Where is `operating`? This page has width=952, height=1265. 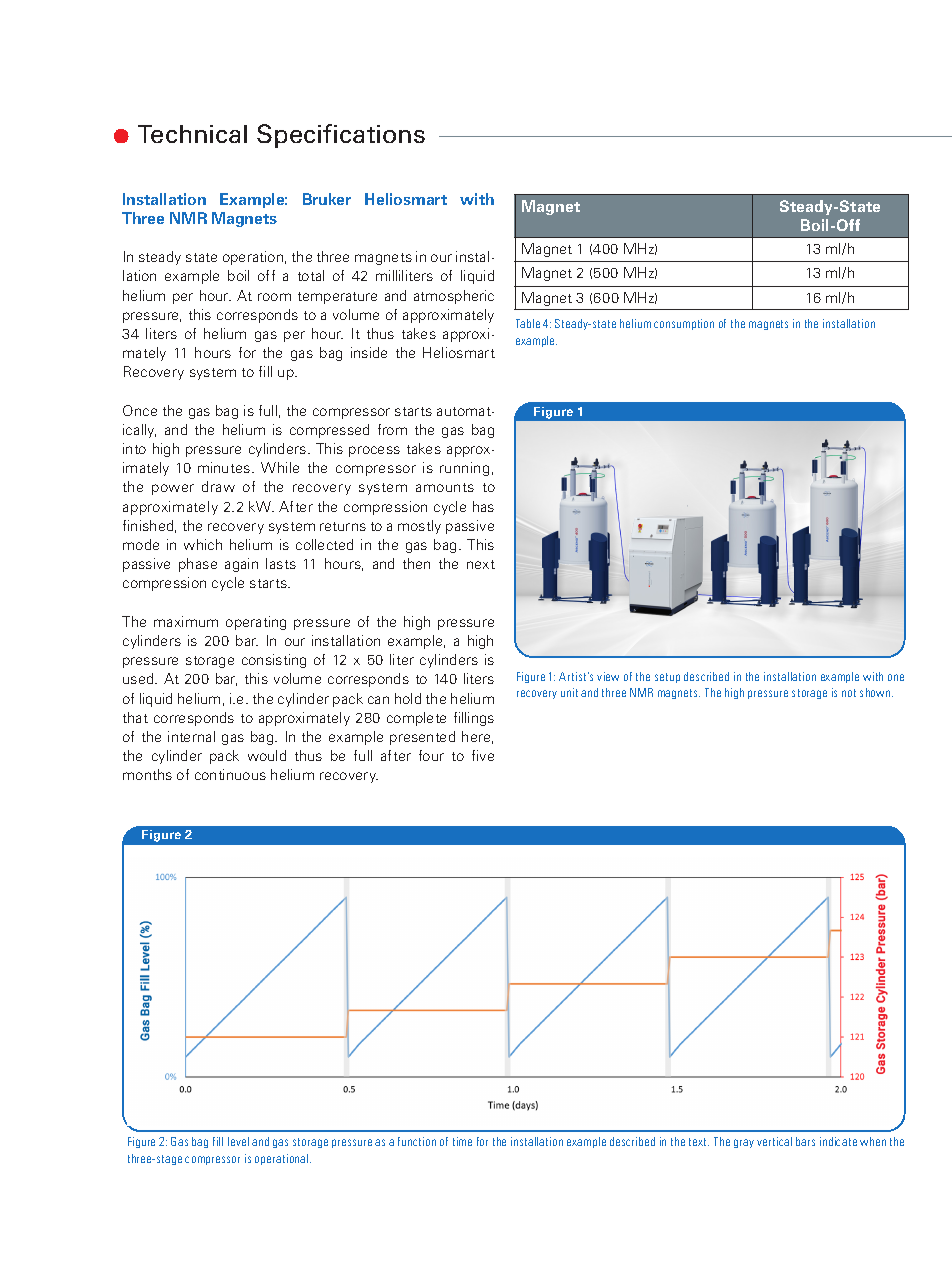 operating is located at coordinates (256, 623).
